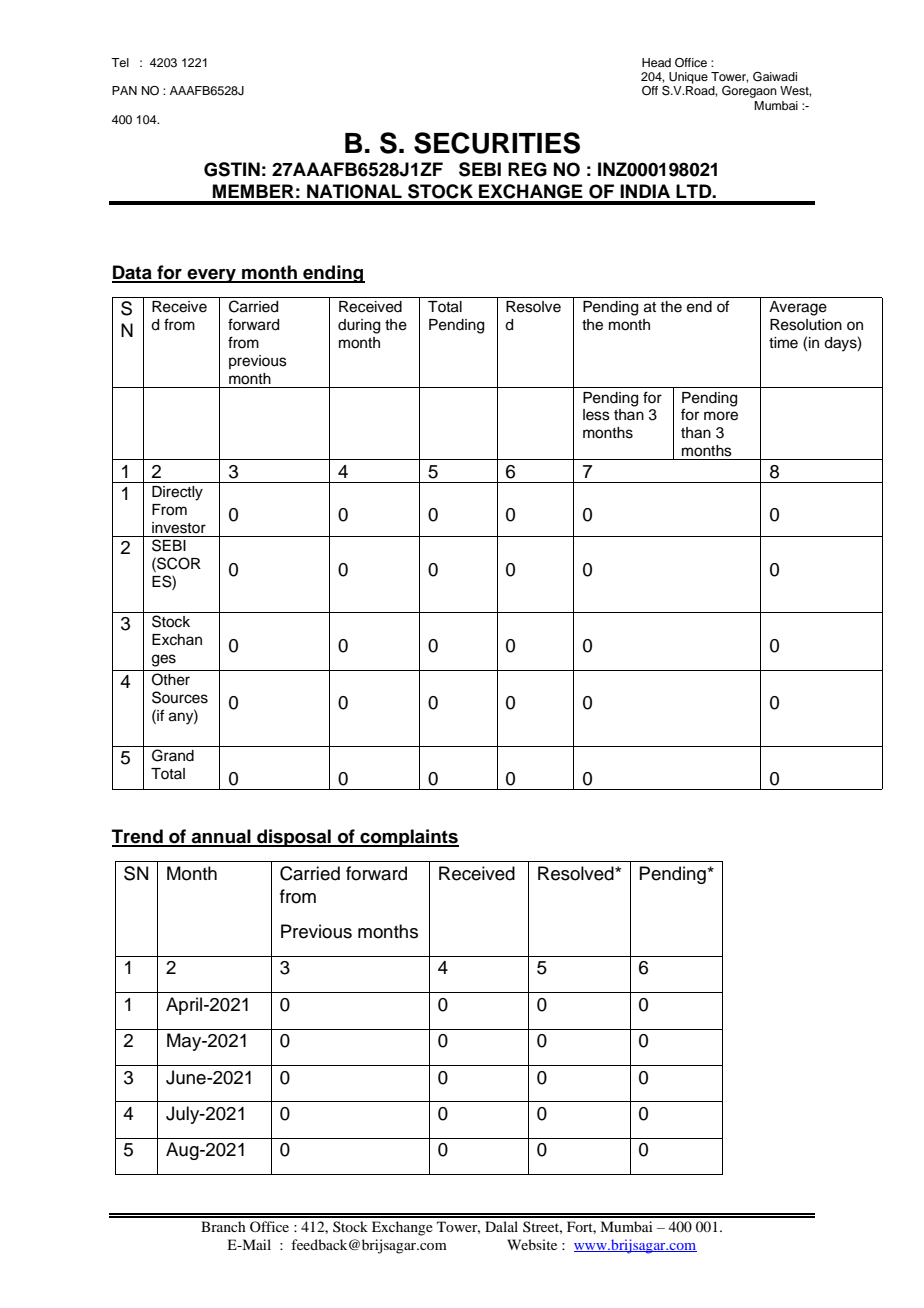 The image size is (924, 1308). Describe the element at coordinates (164, 660) in the screenshot. I see `ges` at that location.
